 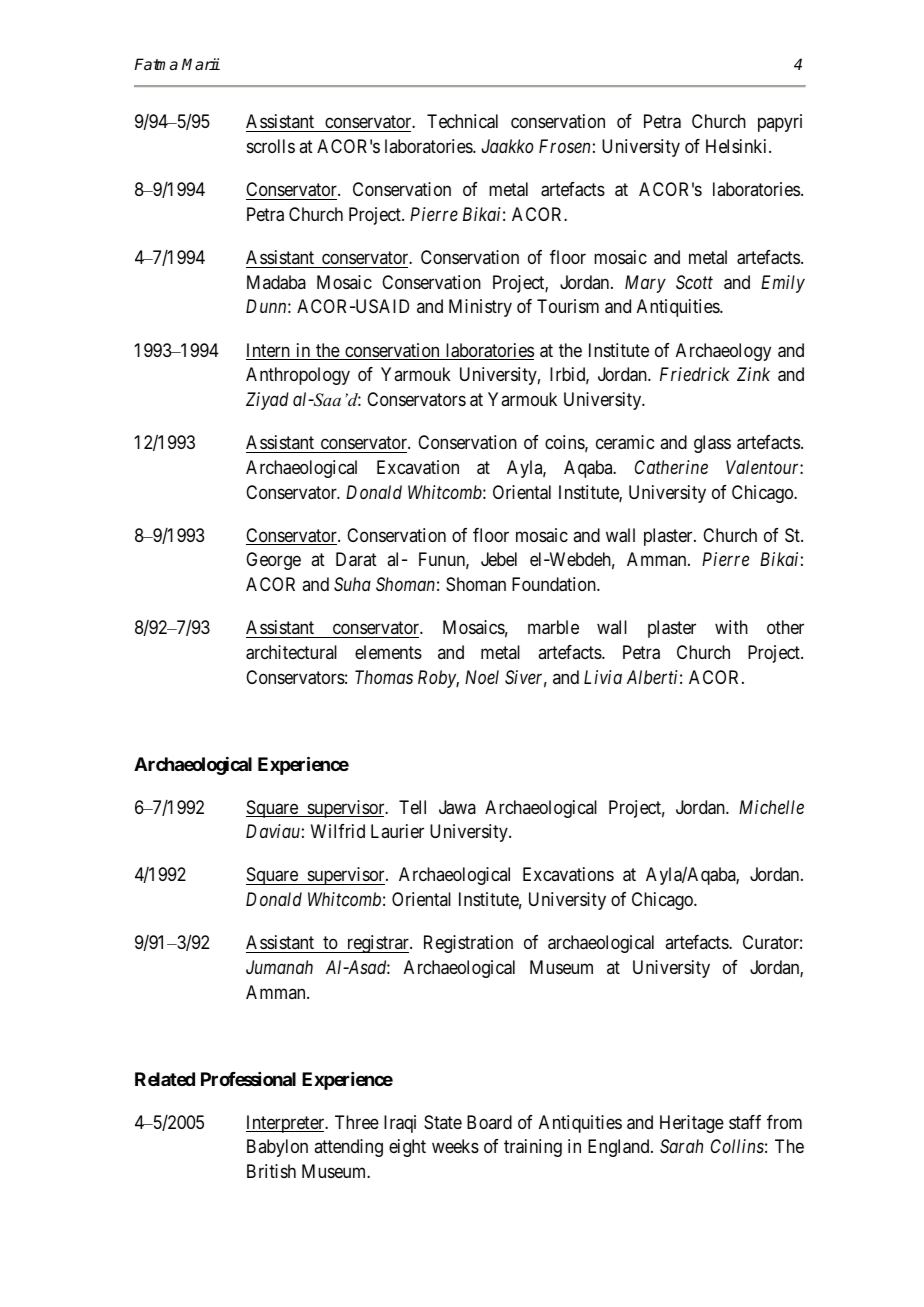 What do you see at coordinates (338, 831) in the screenshot?
I see `Wilfrid` at bounding box center [338, 831].
